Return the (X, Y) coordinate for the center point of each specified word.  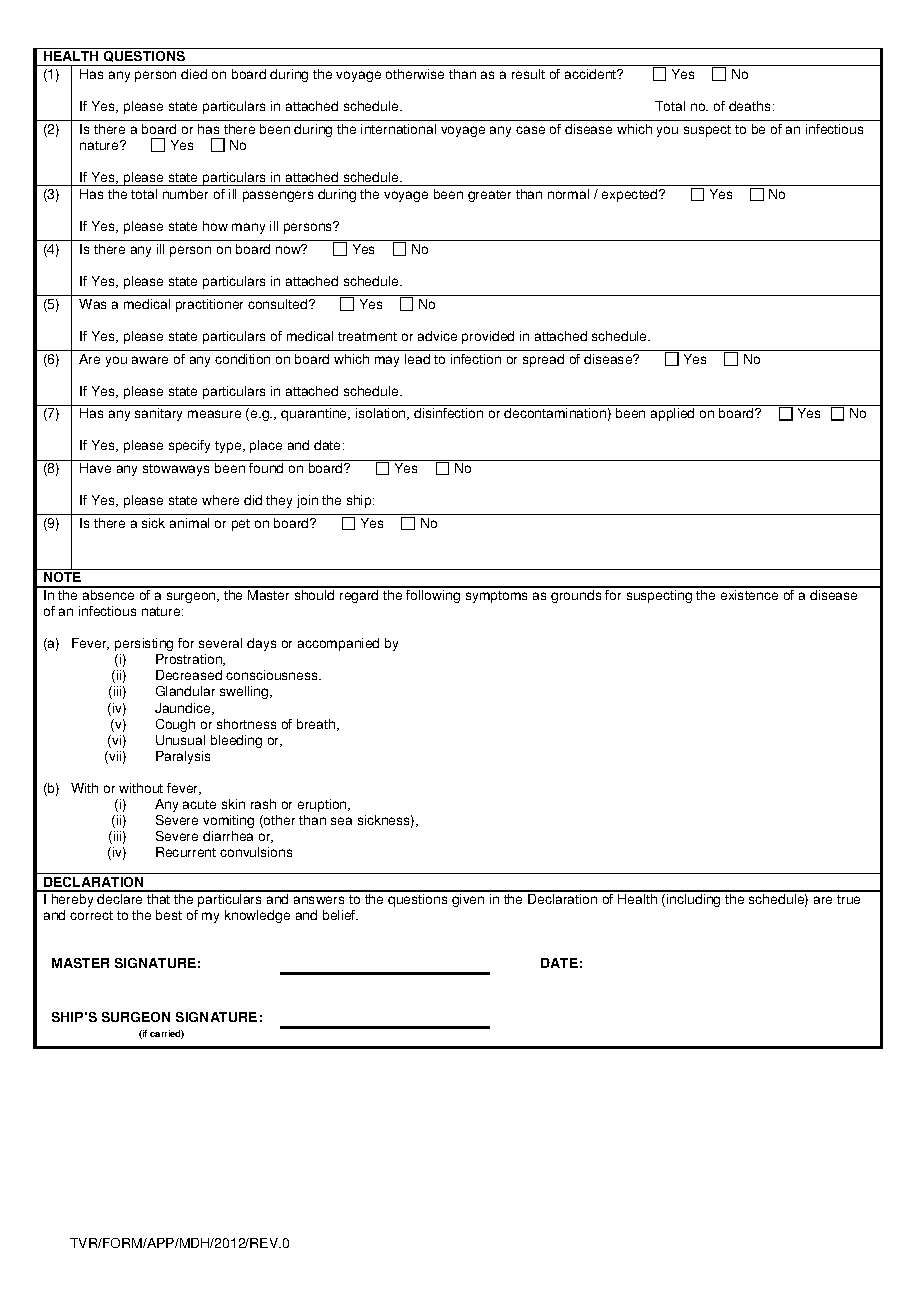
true (848, 899)
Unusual (180, 740)
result (528, 74)
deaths (749, 106)
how (215, 226)
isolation (382, 414)
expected (631, 195)
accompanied (338, 644)
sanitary (158, 414)
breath (317, 725)
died (194, 74)
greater (489, 196)
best (169, 915)
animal (189, 523)
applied (672, 414)
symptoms (496, 597)
